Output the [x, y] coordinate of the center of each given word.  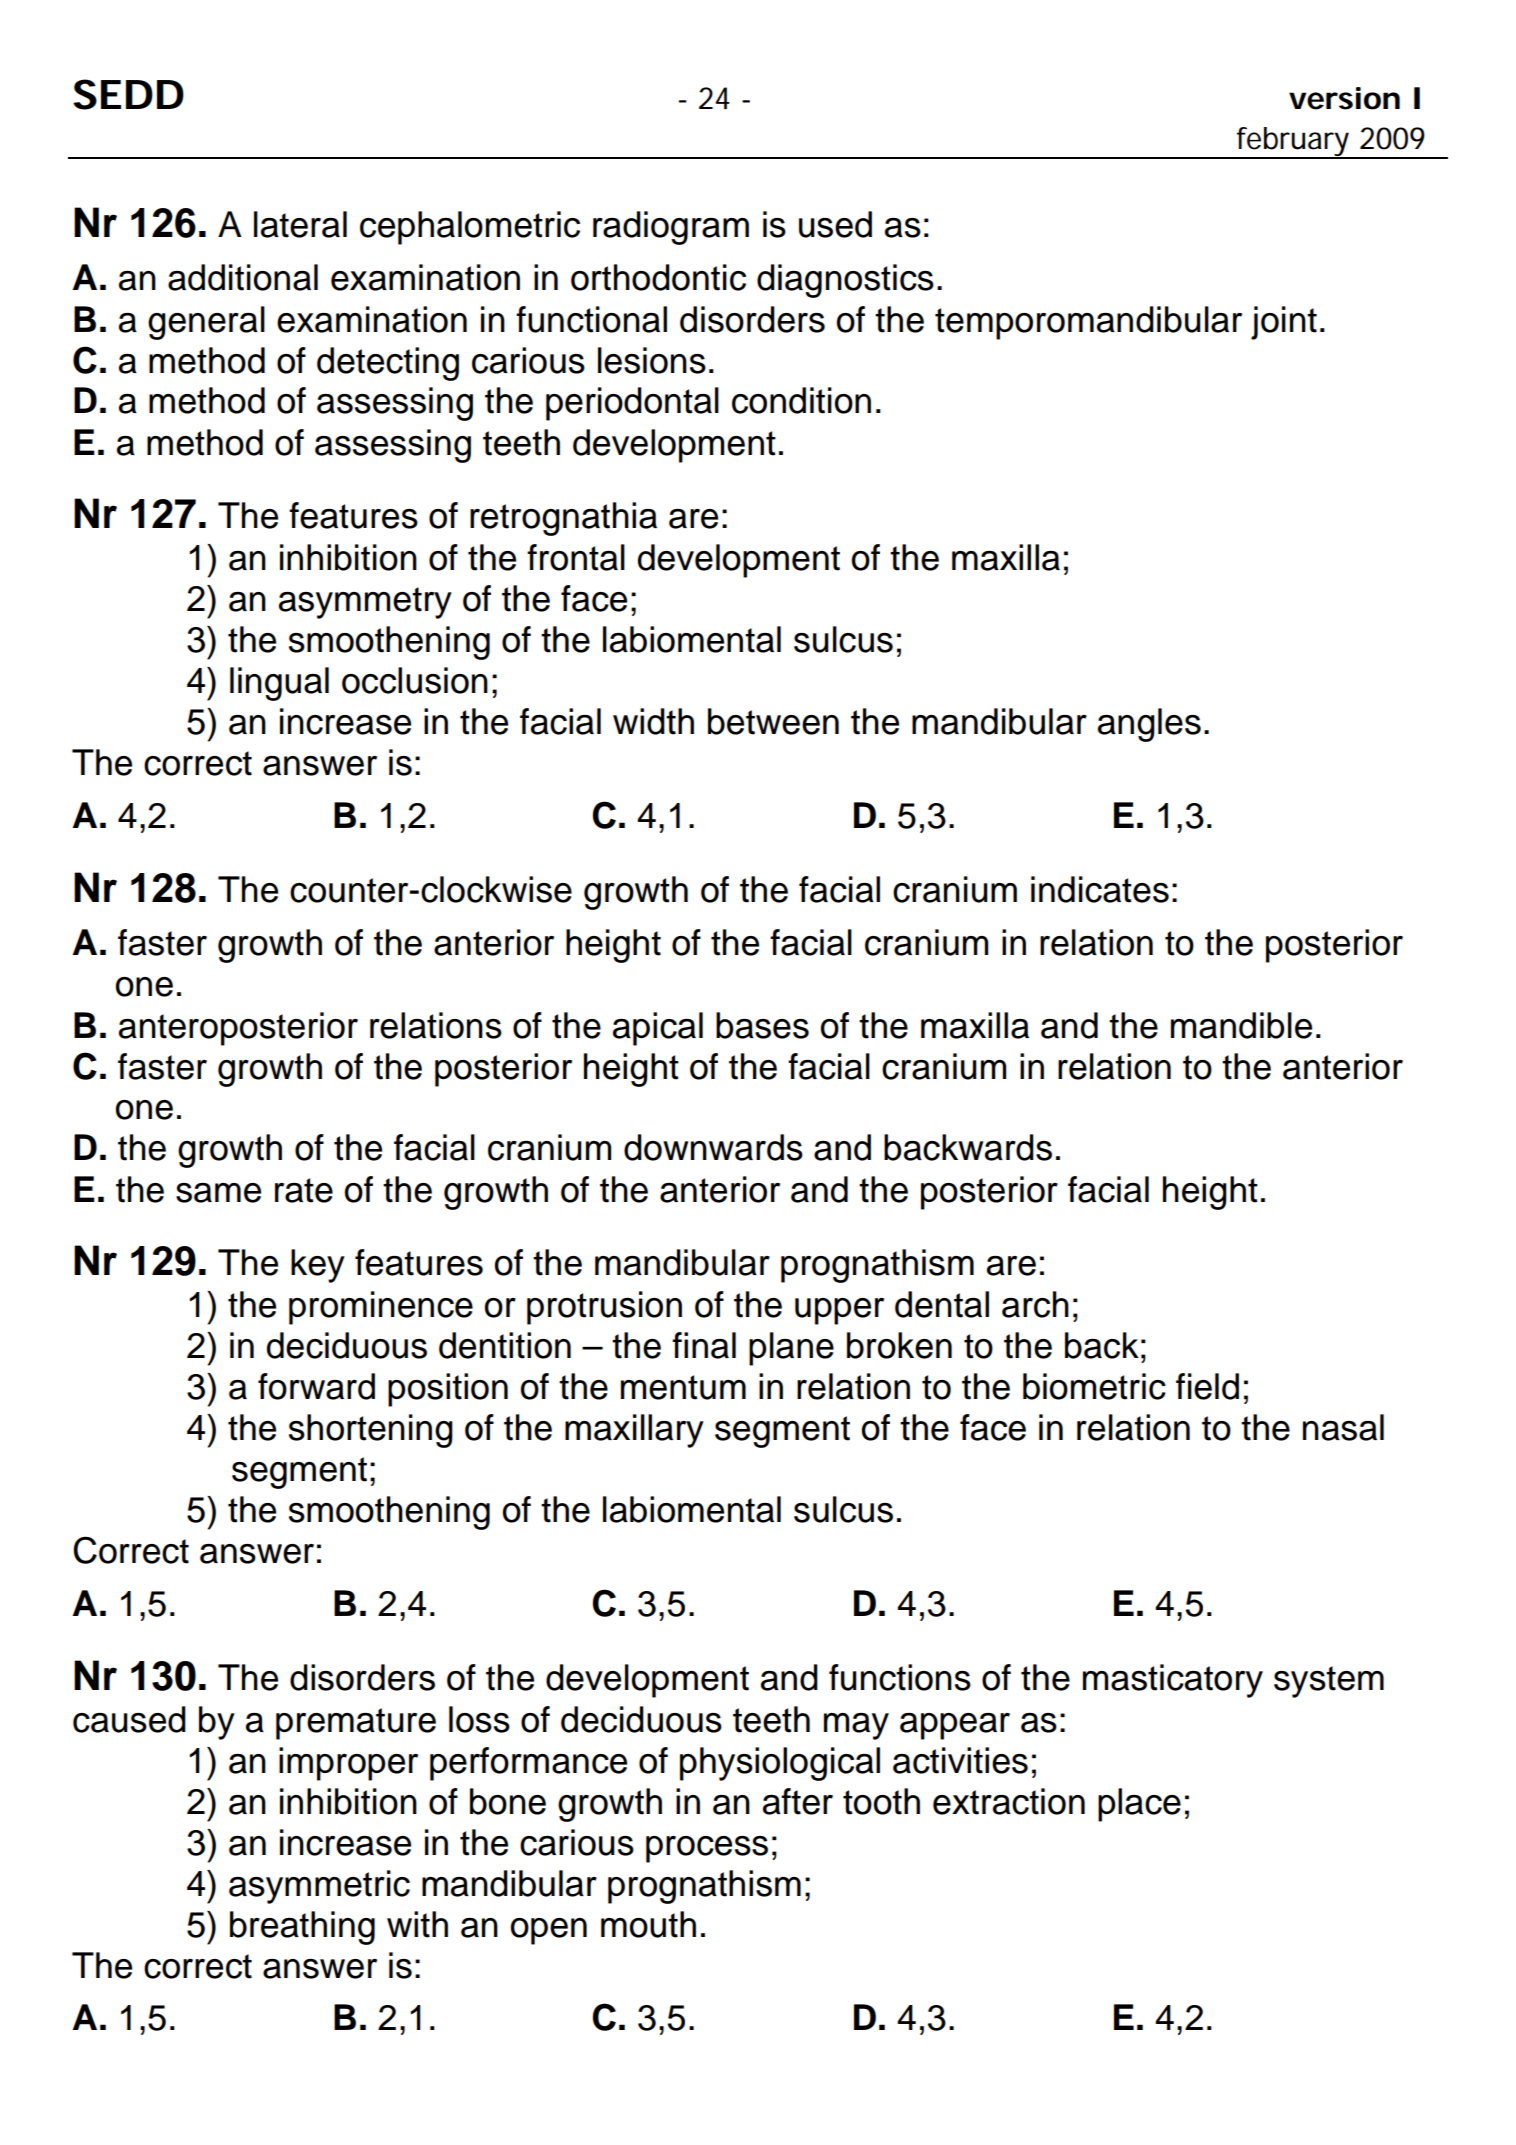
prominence [381, 1308]
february [1292, 142]
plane [791, 1349]
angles [1149, 725]
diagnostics [845, 281]
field [1207, 1386]
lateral [300, 224]
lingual [279, 684]
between [773, 721]
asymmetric [319, 1887]
